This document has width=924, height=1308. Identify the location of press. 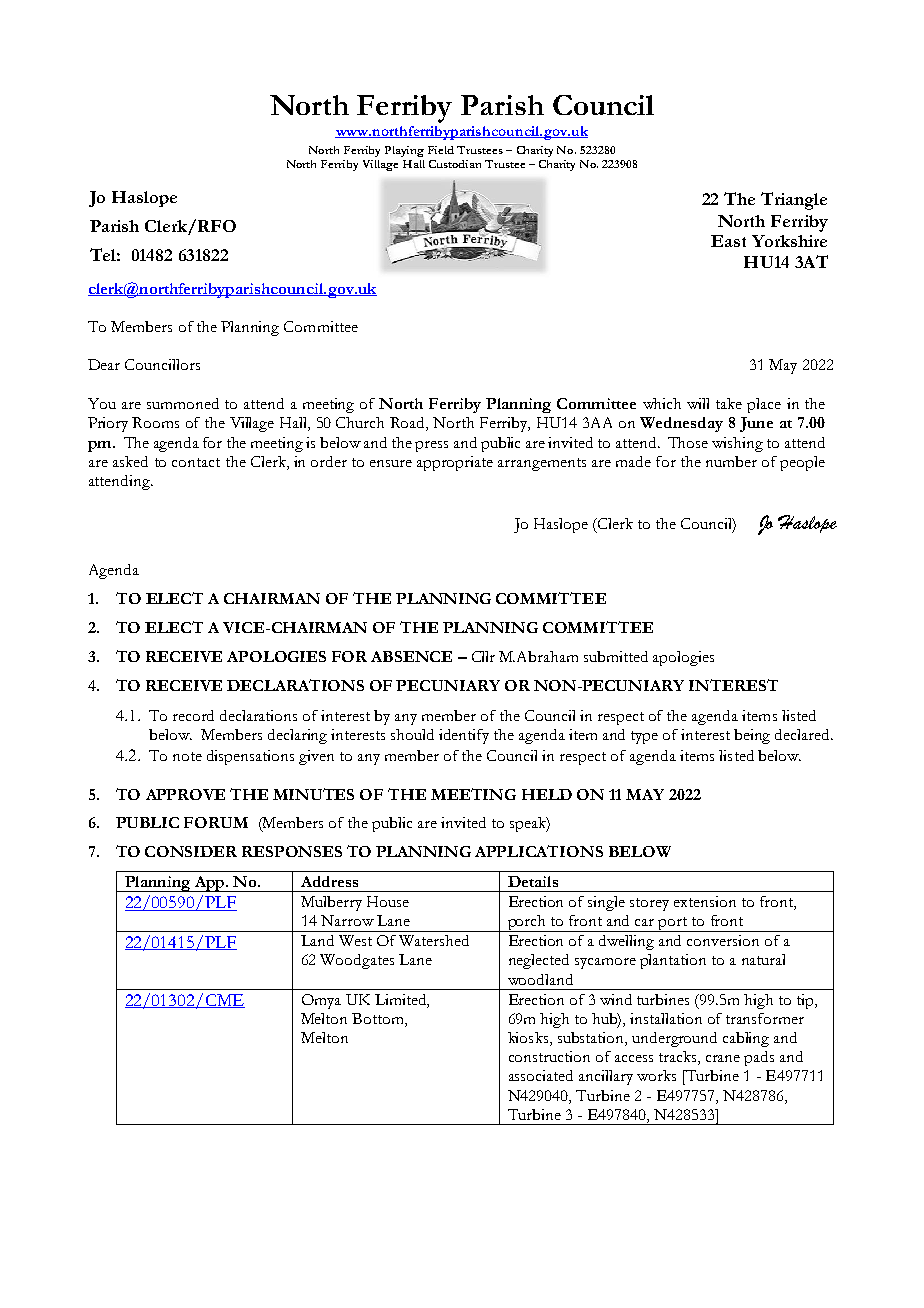
(431, 446).
